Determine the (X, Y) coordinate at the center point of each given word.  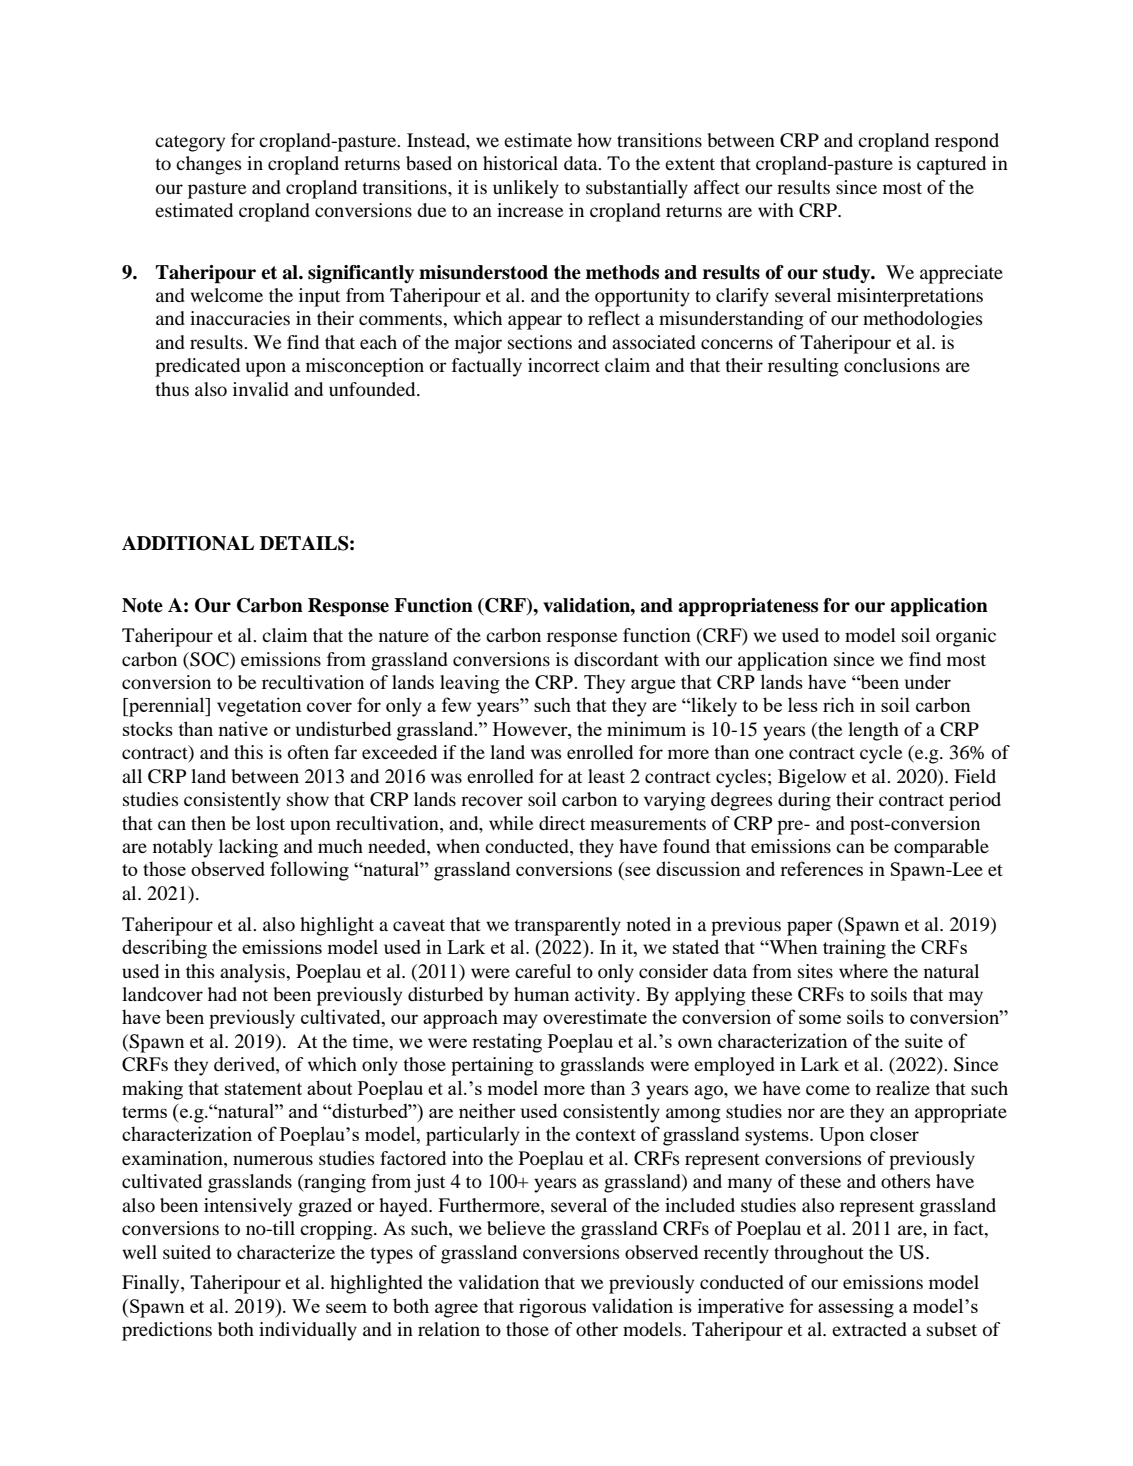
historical (520, 163)
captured (951, 165)
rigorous (552, 1308)
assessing (856, 1308)
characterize (286, 1252)
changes (209, 165)
